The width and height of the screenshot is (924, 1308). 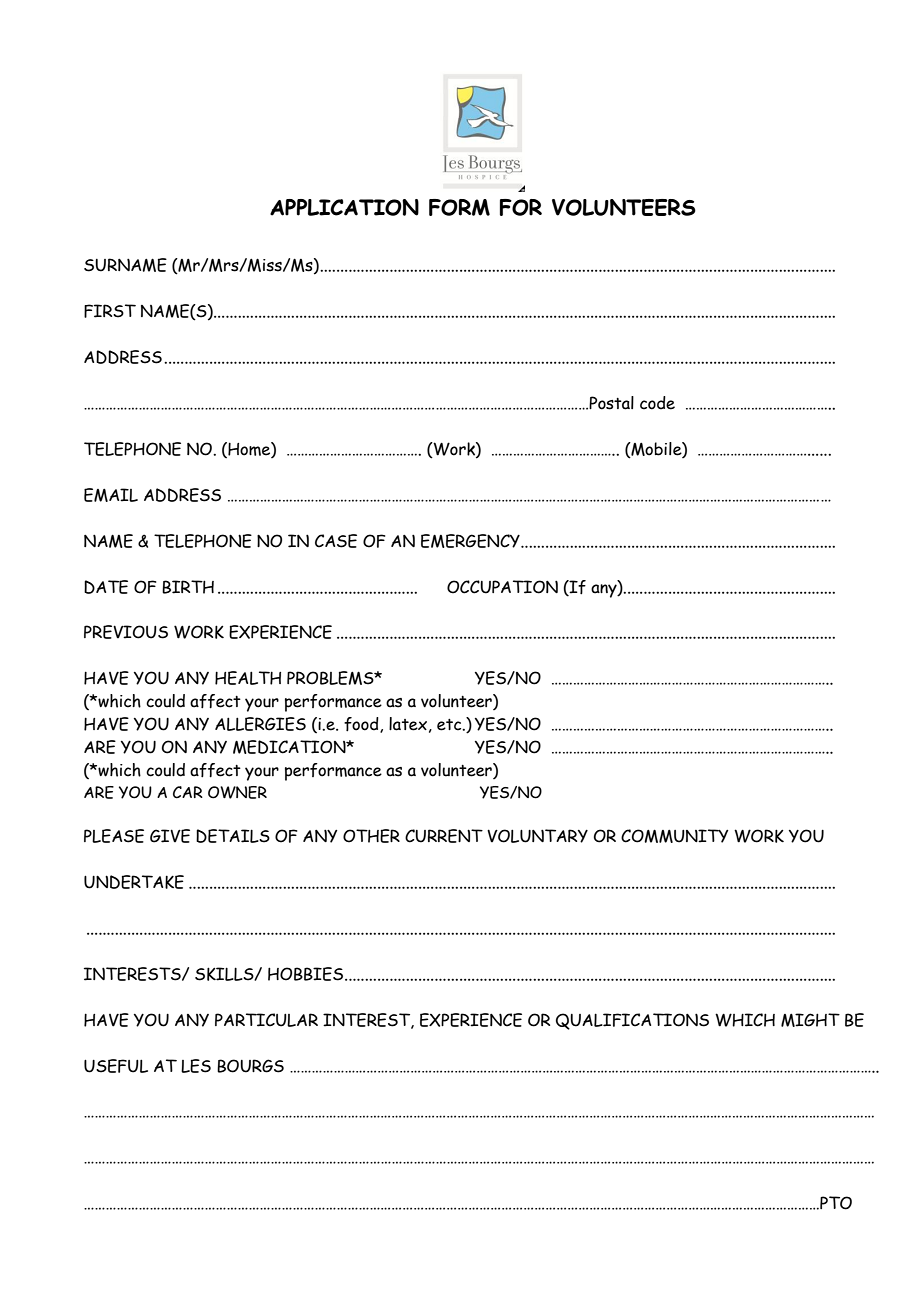 What do you see at coordinates (611, 403) in the screenshot?
I see `Postal` at bounding box center [611, 403].
